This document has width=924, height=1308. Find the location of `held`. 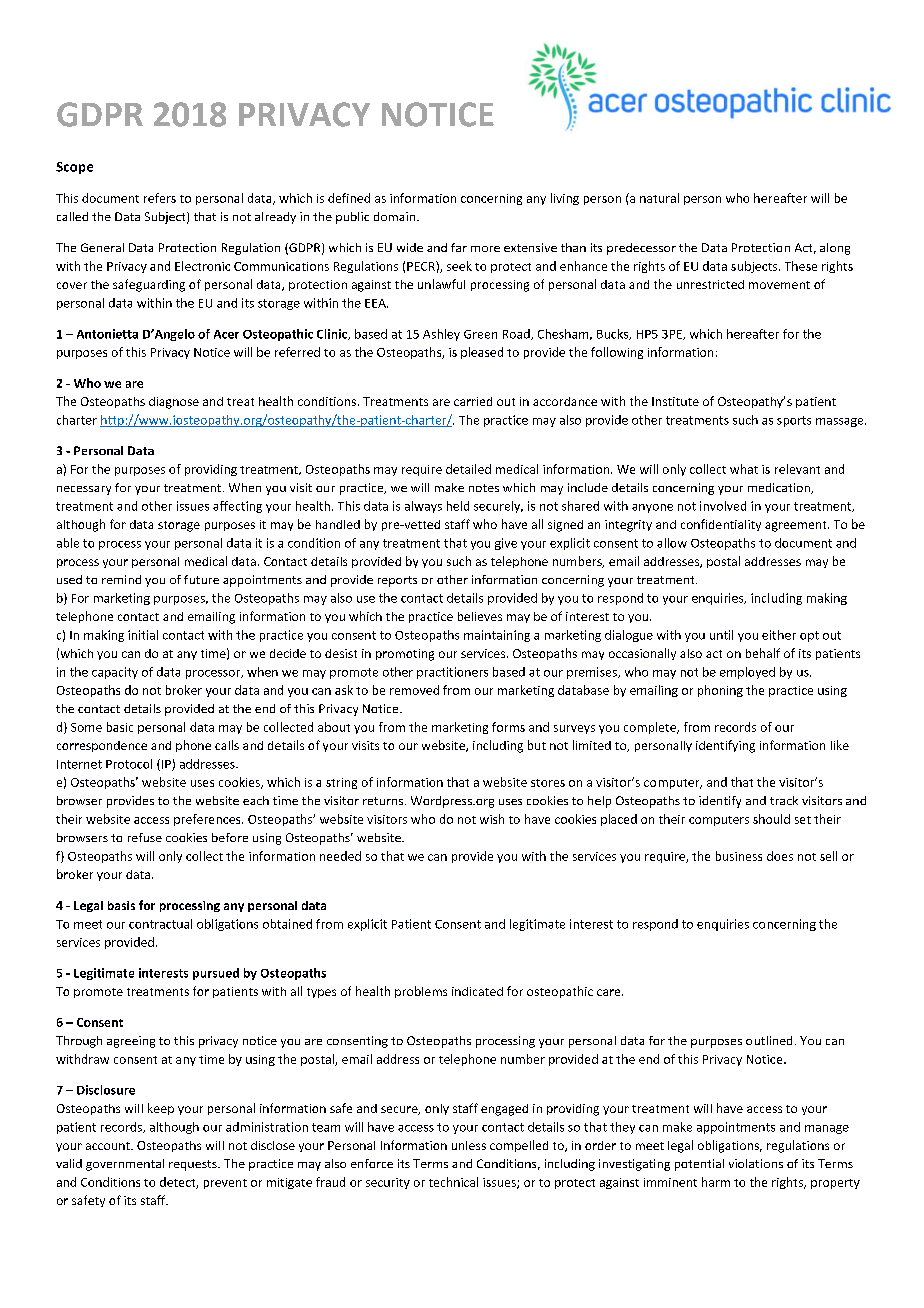

held is located at coordinates (458, 506).
